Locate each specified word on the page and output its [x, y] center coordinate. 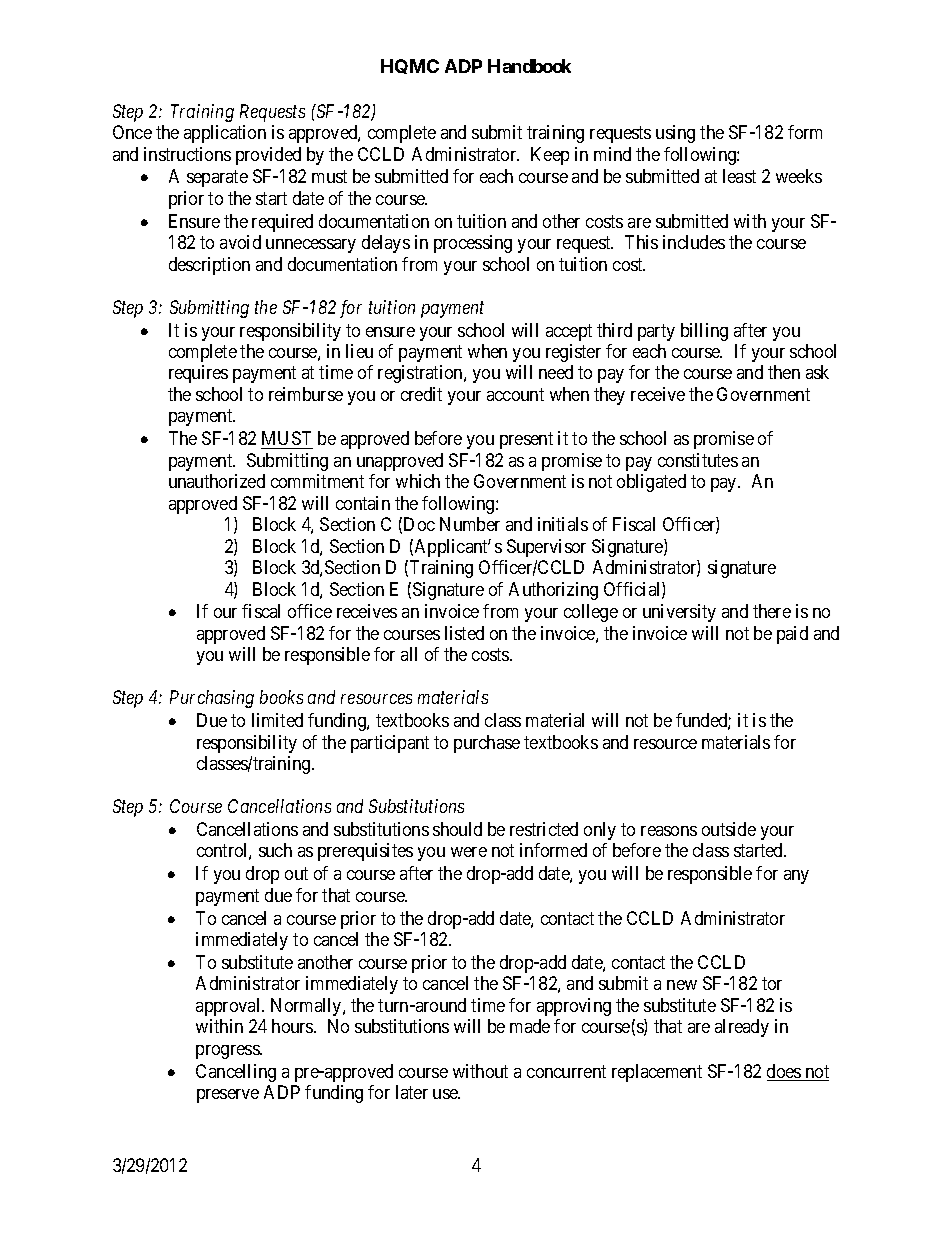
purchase [487, 744]
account [515, 394]
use [446, 1094]
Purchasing [212, 699]
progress [228, 1052]
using [675, 134]
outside [729, 829]
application [225, 134]
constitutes [698, 460]
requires [198, 374]
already [742, 1028]
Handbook [529, 66]
